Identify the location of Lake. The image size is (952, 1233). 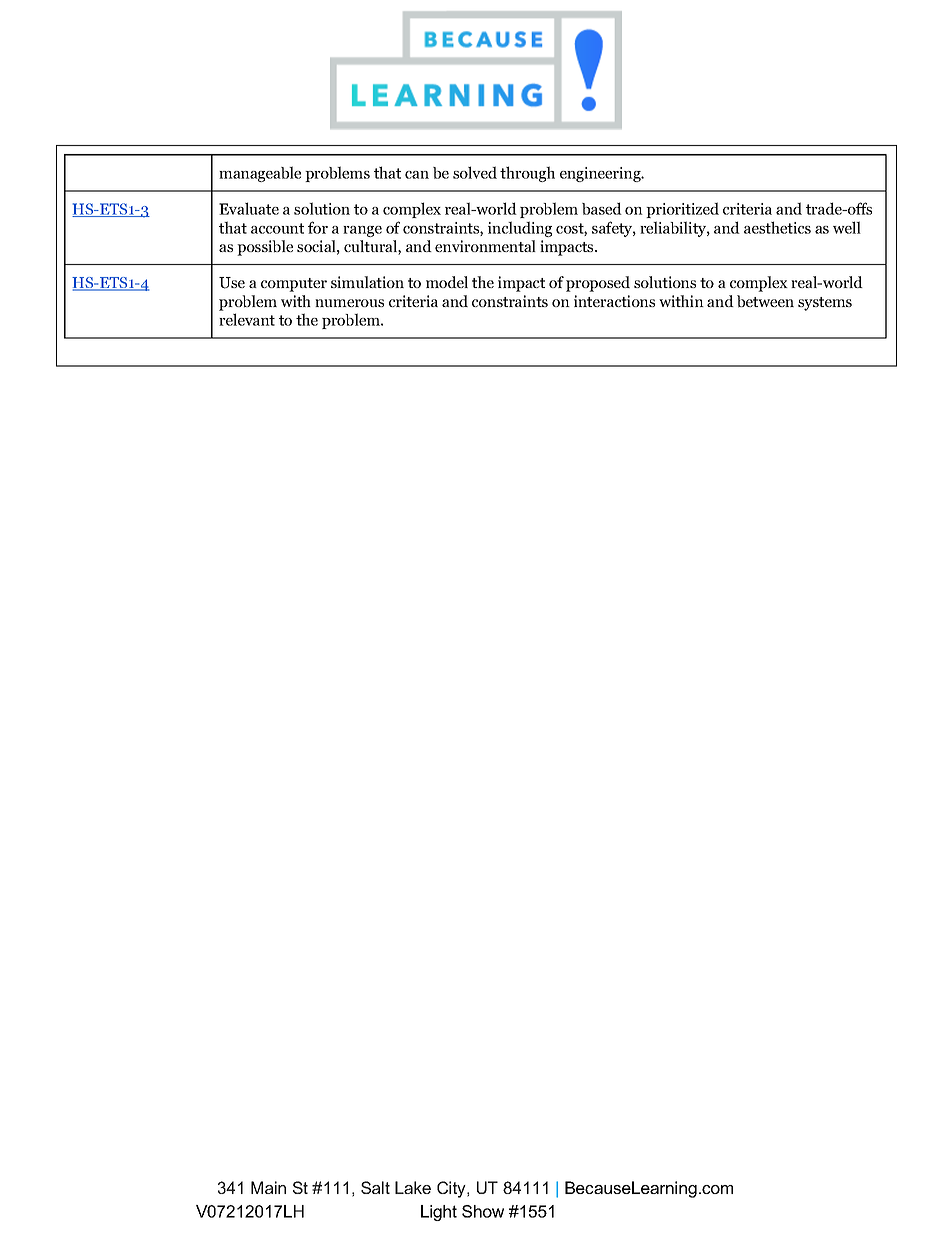
(413, 1187).
